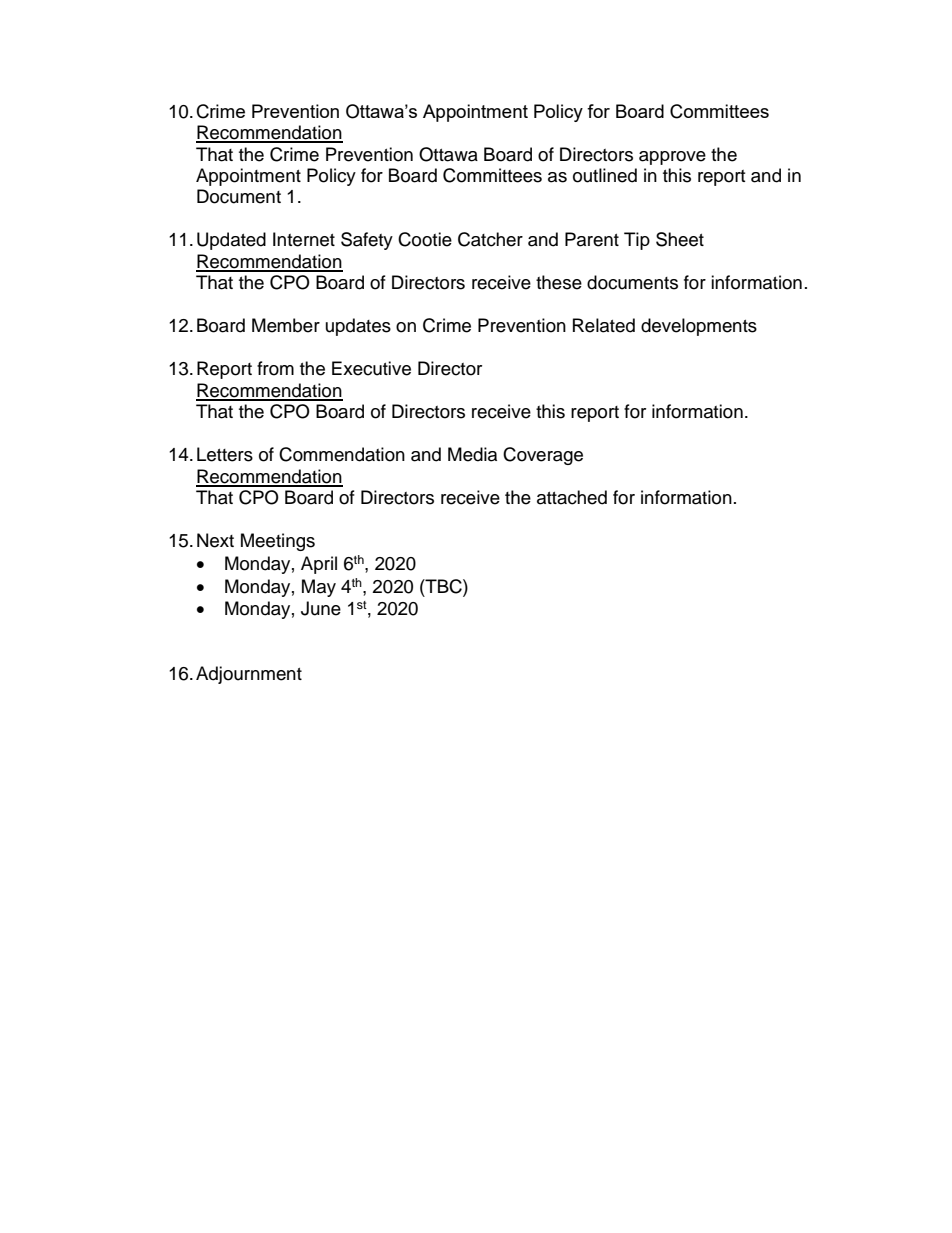 This screenshot has width=952, height=1233. Describe the element at coordinates (319, 588) in the screenshot. I see `May` at that location.
